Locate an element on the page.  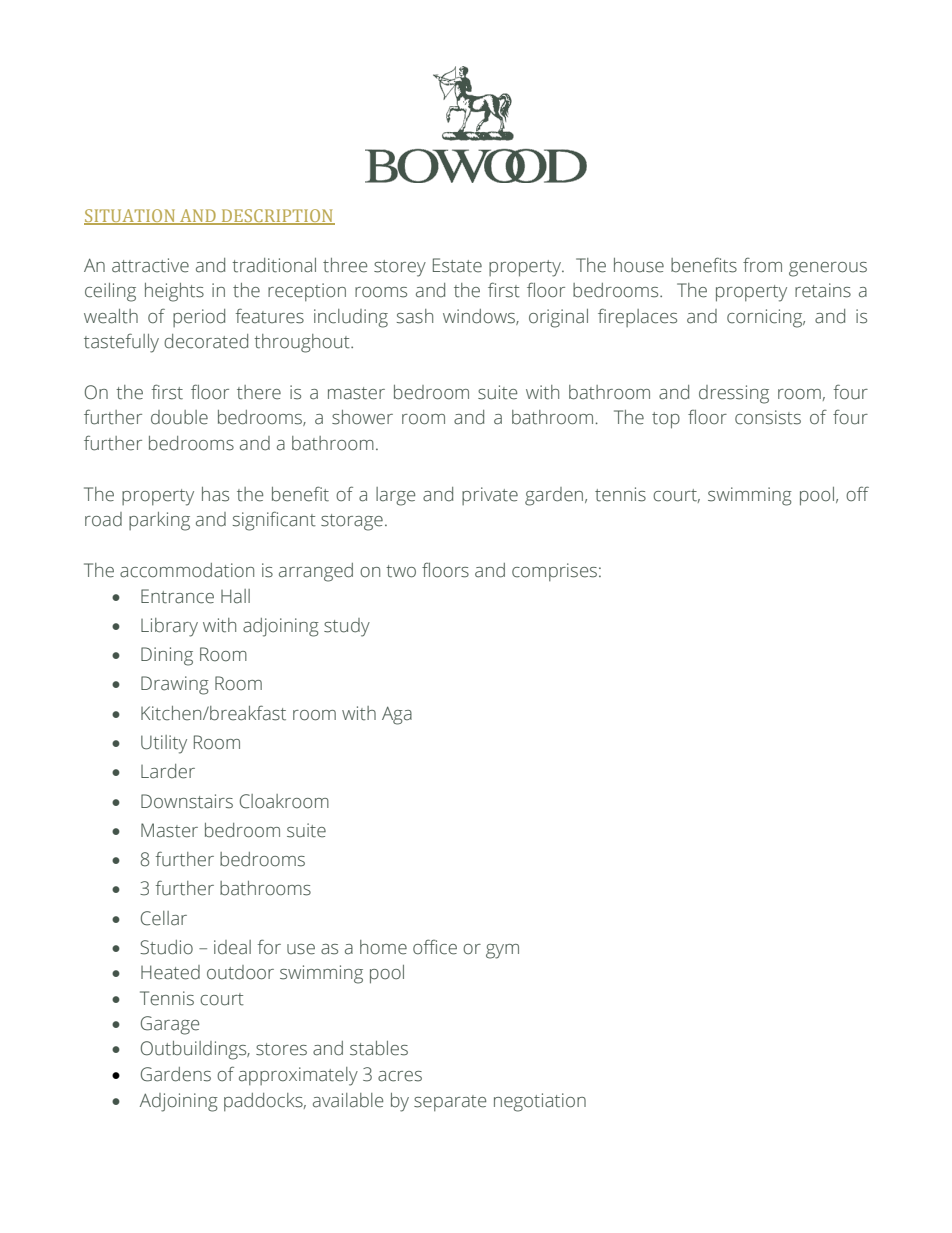
has is located at coordinates (215, 494).
